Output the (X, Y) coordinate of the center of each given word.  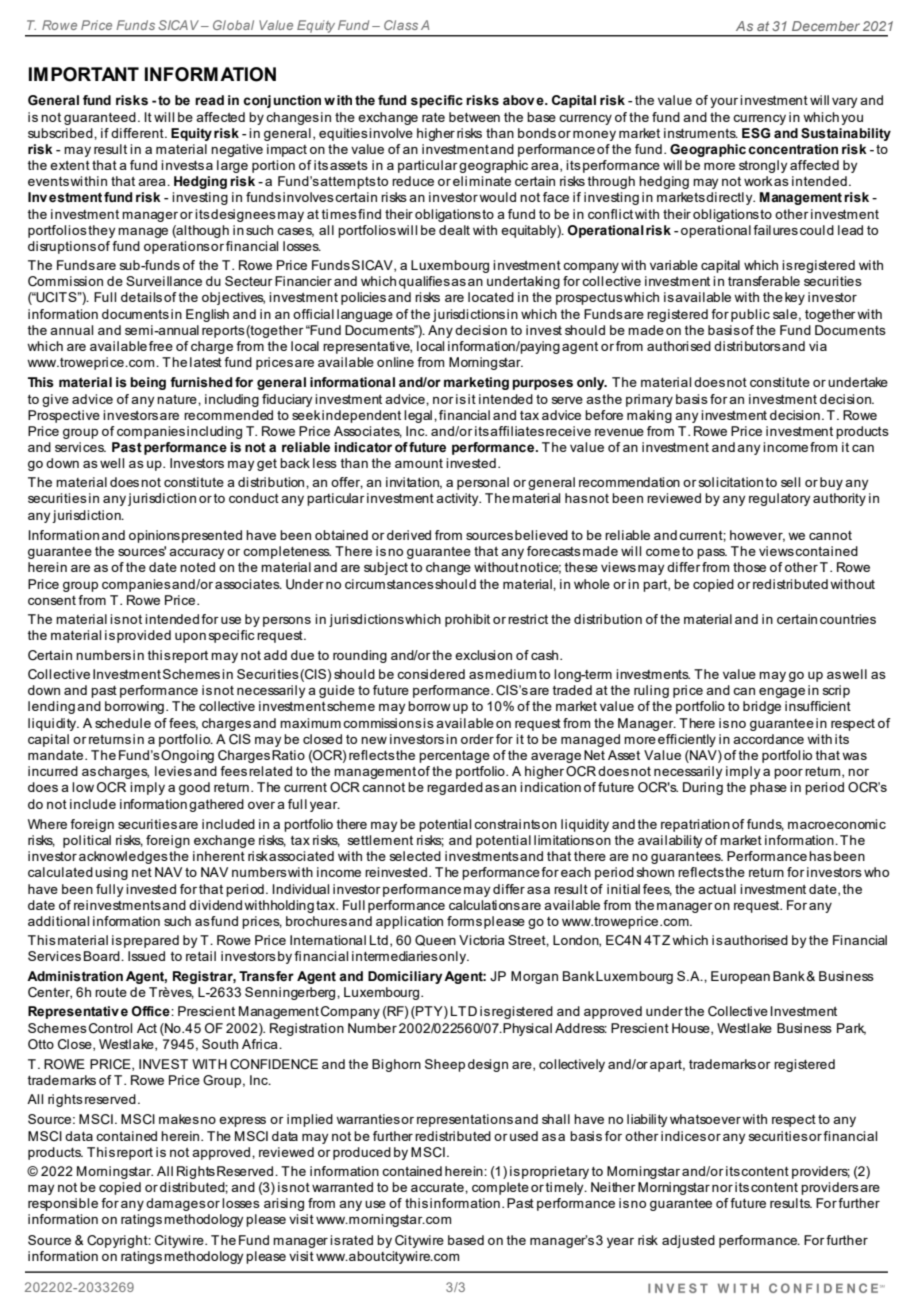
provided (144, 636)
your (724, 103)
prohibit (467, 620)
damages (176, 1204)
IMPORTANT (84, 74)
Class (401, 25)
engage (782, 693)
